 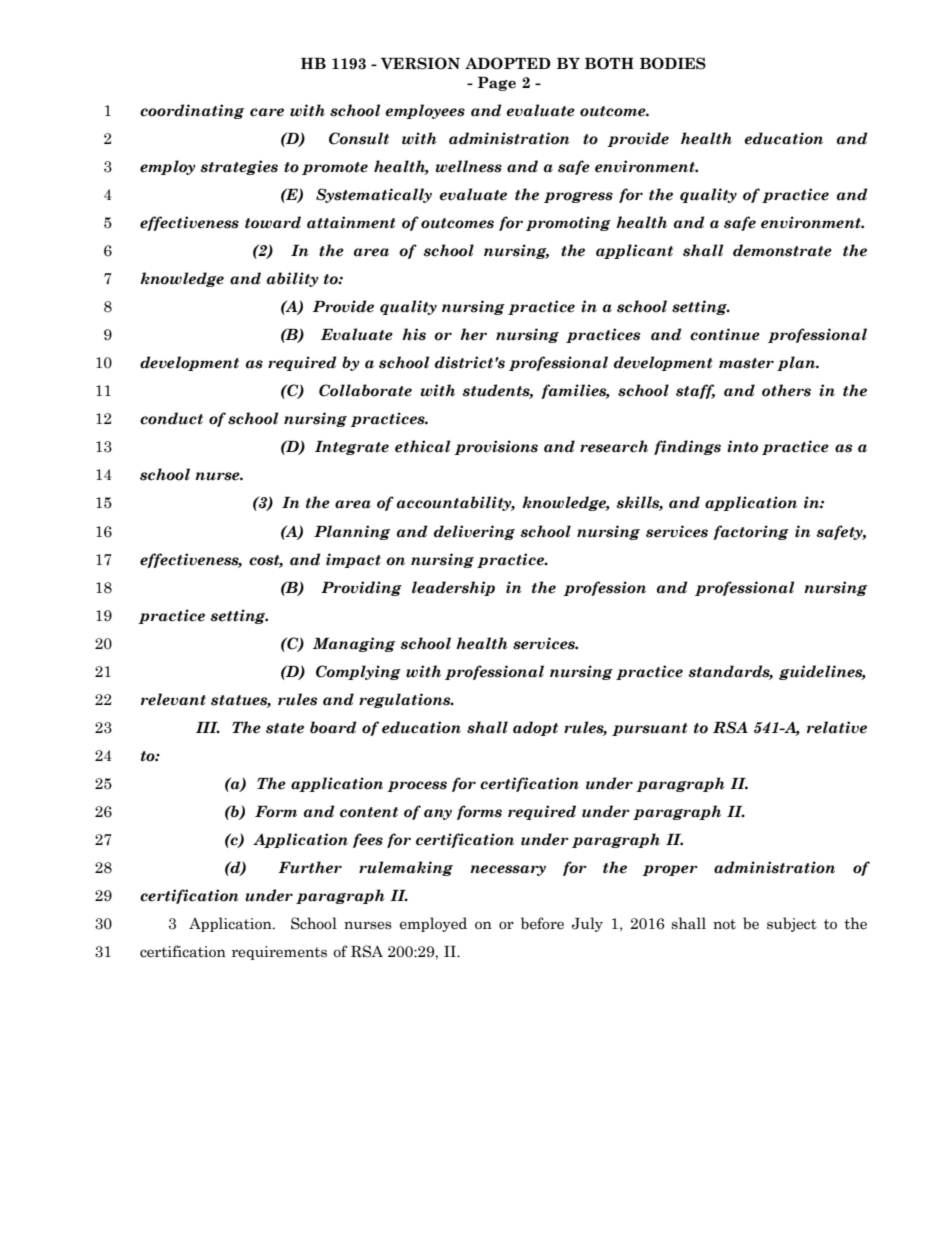 What do you see at coordinates (568, 223) in the screenshot?
I see `promoting` at bounding box center [568, 223].
